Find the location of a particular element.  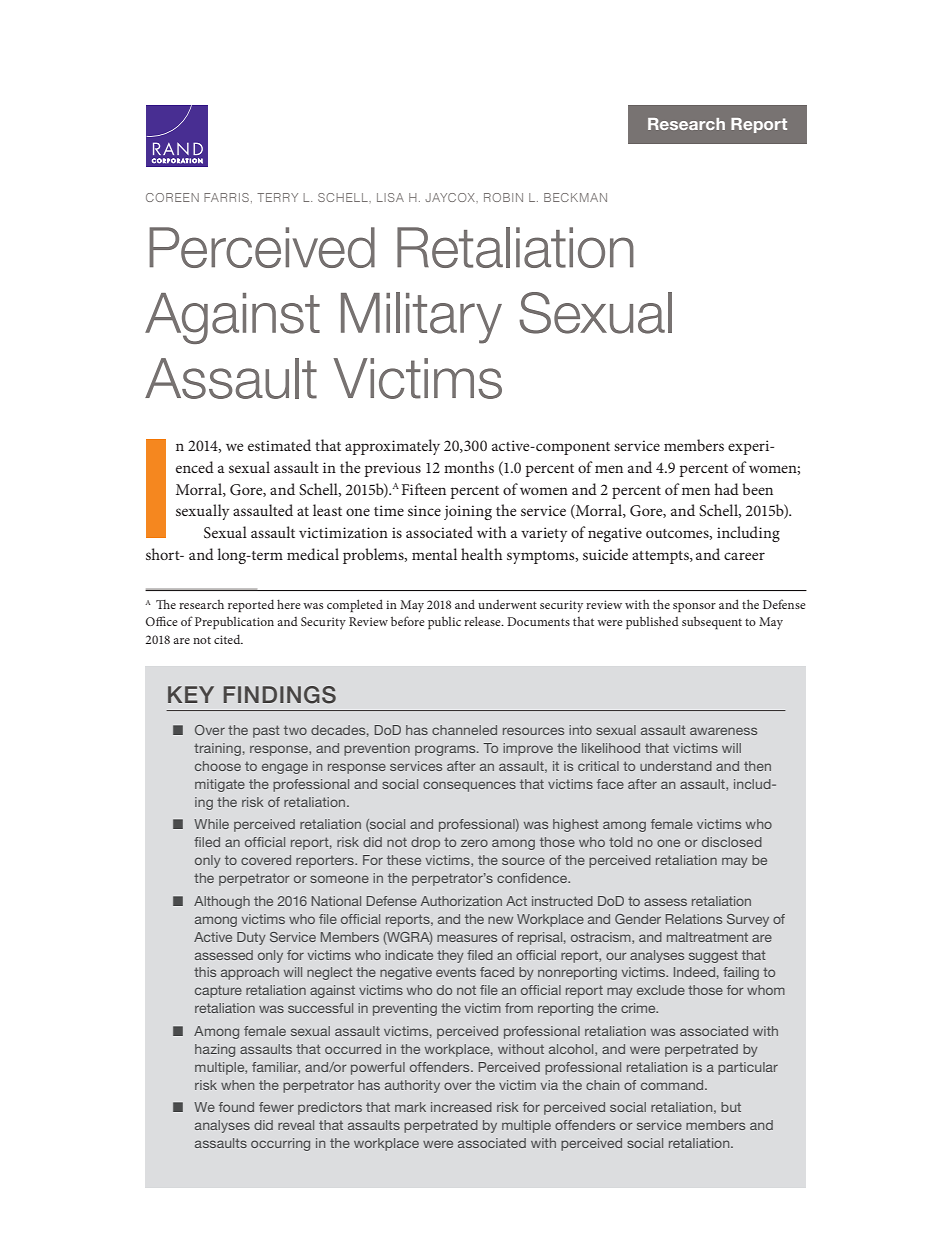

joining is located at coordinates (468, 512).
